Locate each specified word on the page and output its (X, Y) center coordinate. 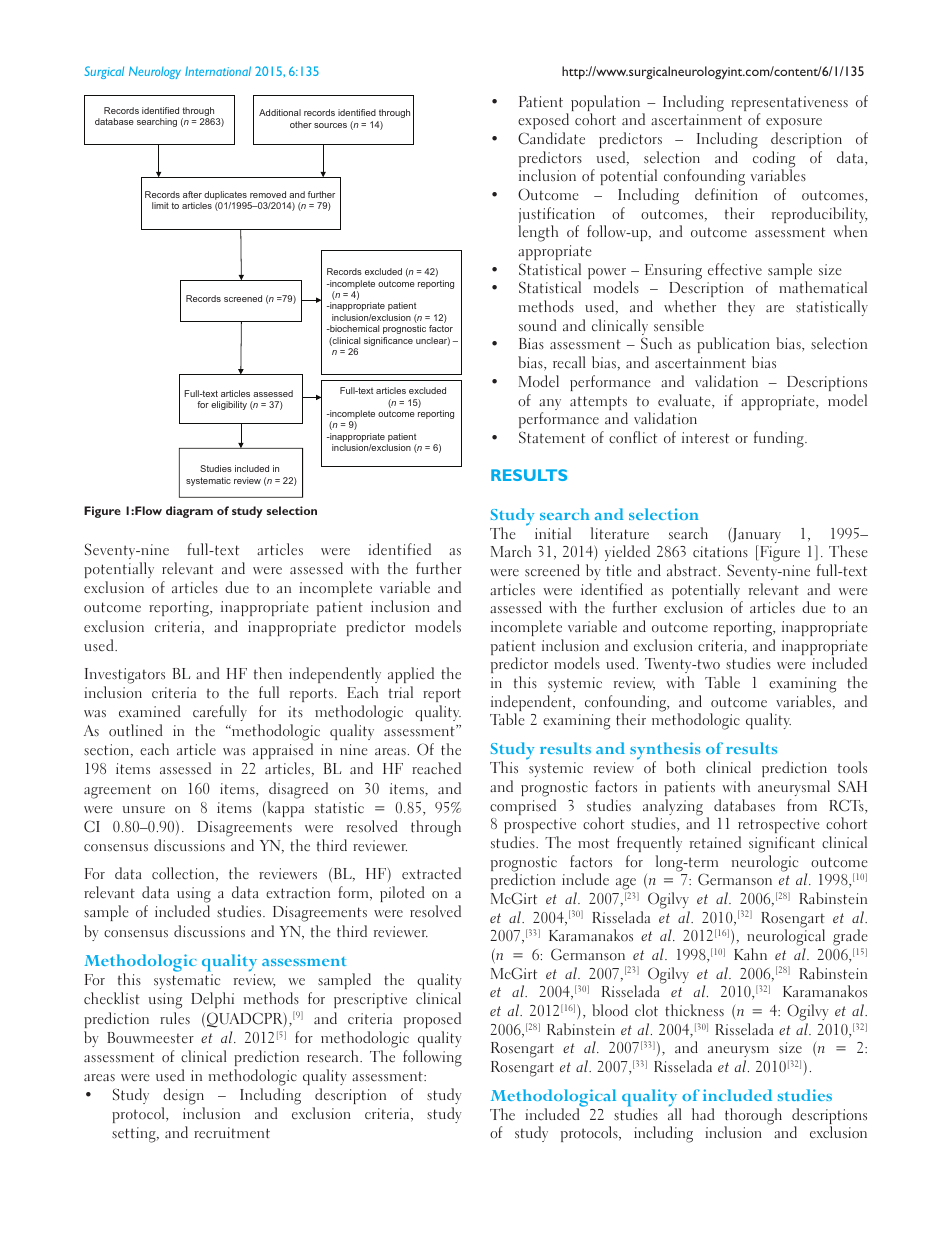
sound (538, 325)
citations (720, 552)
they (741, 308)
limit (160, 205)
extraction (298, 893)
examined (150, 711)
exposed (543, 121)
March (511, 551)
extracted (431, 873)
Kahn (750, 954)
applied (411, 675)
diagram (189, 512)
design (183, 1098)
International (218, 71)
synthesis (665, 752)
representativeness (789, 105)
